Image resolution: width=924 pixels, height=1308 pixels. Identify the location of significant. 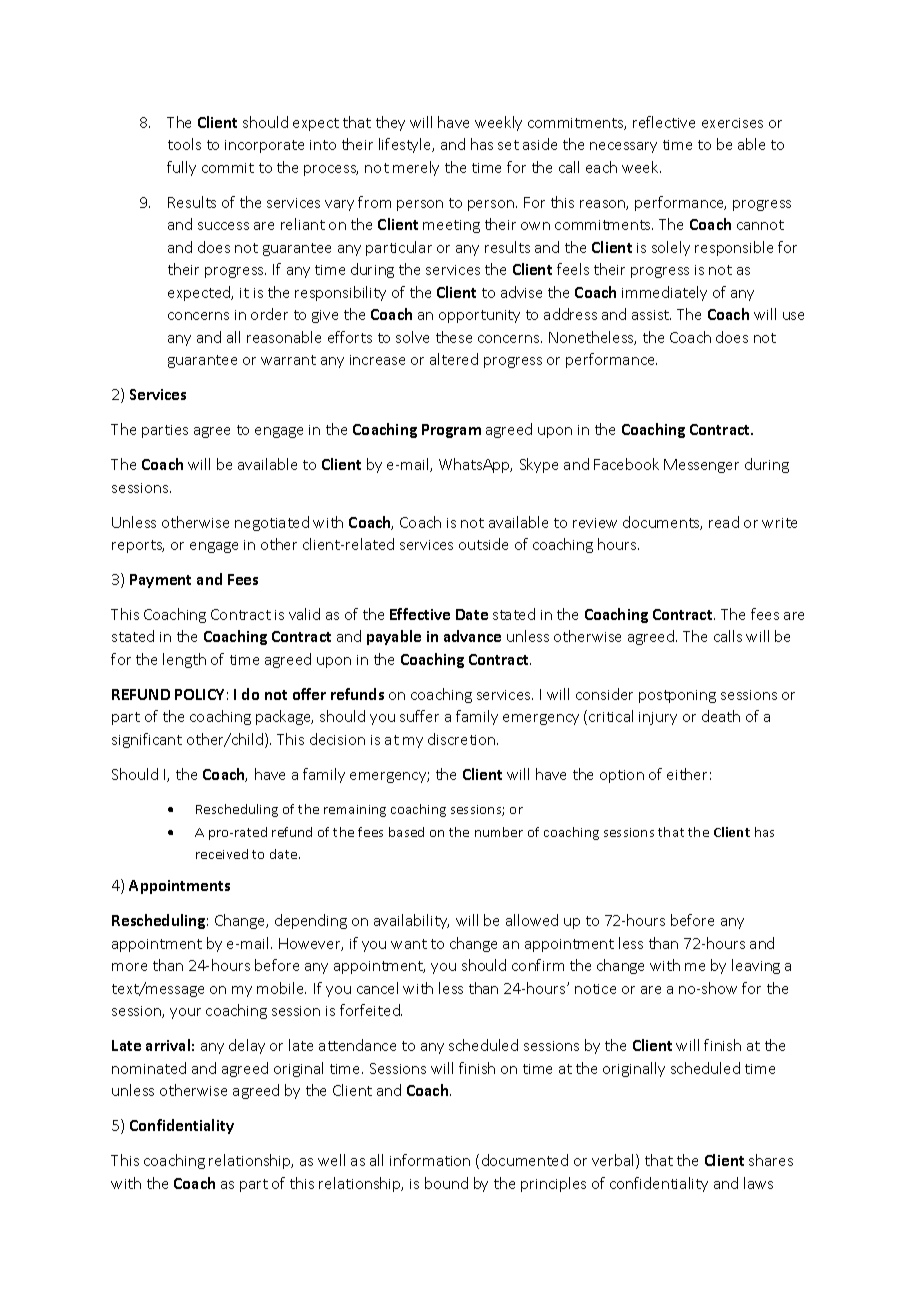
(147, 740).
